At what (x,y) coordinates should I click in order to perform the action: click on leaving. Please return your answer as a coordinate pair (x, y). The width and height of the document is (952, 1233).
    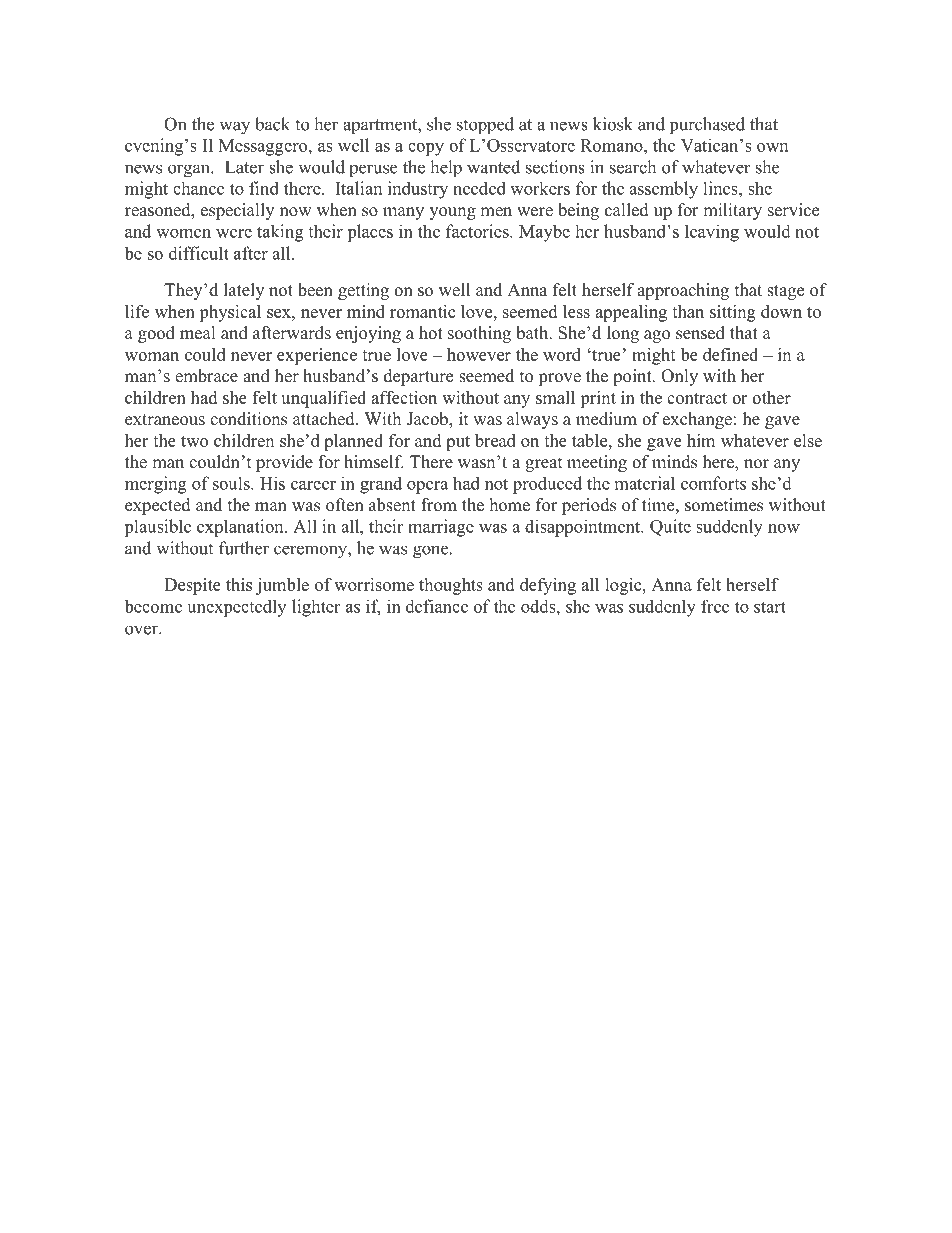
    Looking at the image, I should click on (712, 233).
